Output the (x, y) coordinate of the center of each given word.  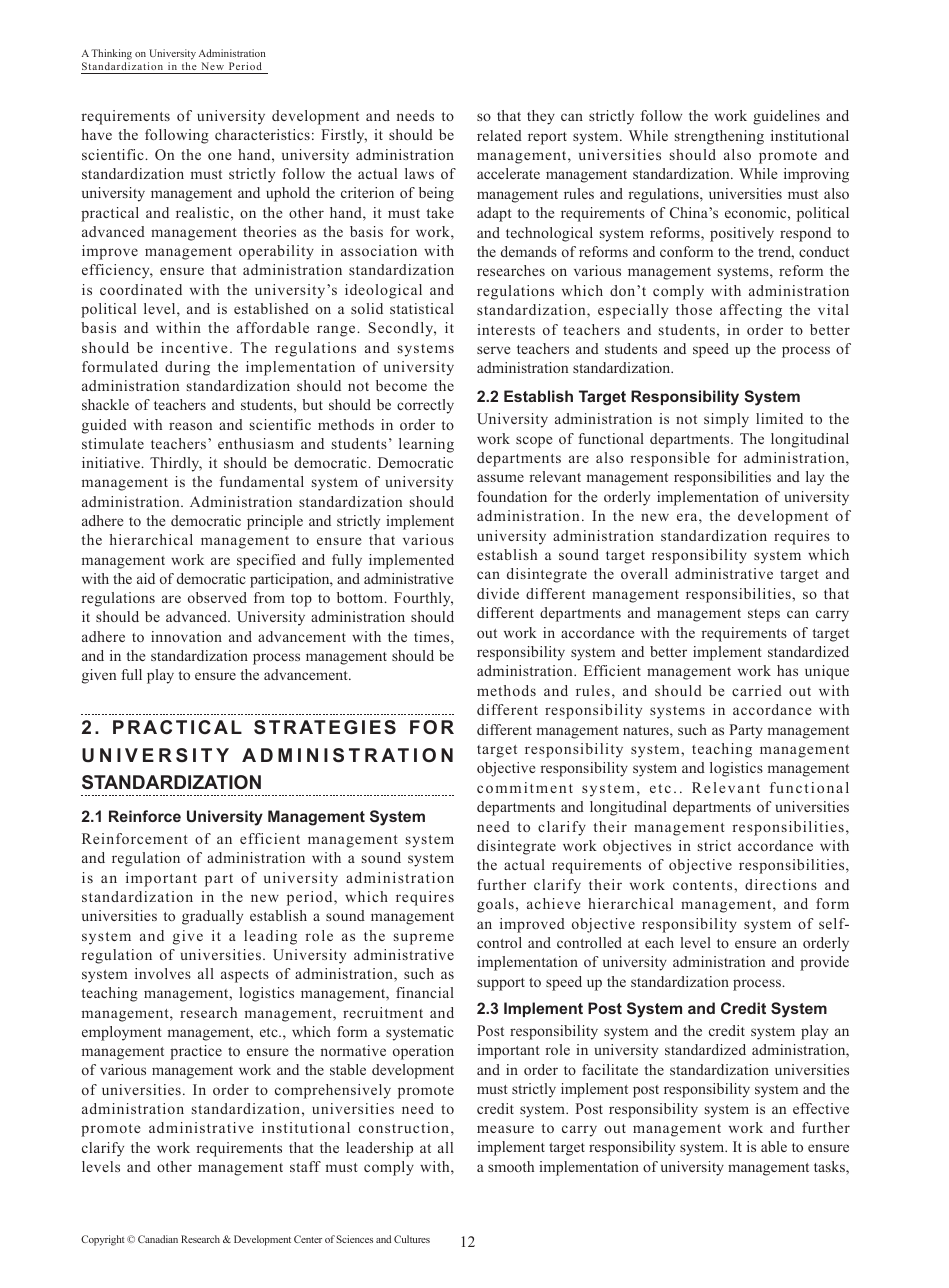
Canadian (158, 1239)
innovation (186, 636)
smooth (511, 1166)
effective (821, 1108)
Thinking (111, 56)
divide (498, 593)
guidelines (786, 117)
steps (764, 615)
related (499, 135)
